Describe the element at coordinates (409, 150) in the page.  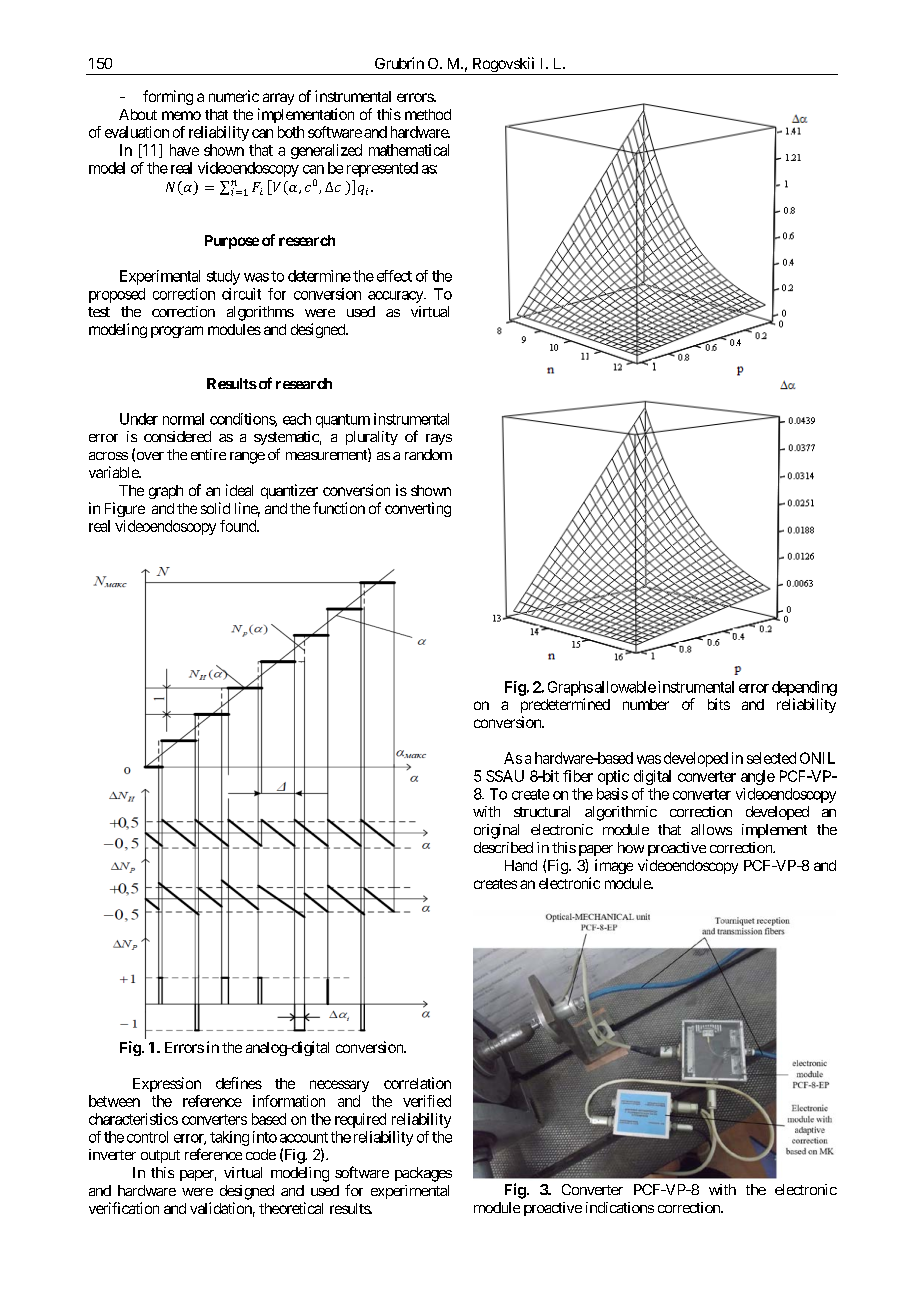
I see `mathematical` at that location.
